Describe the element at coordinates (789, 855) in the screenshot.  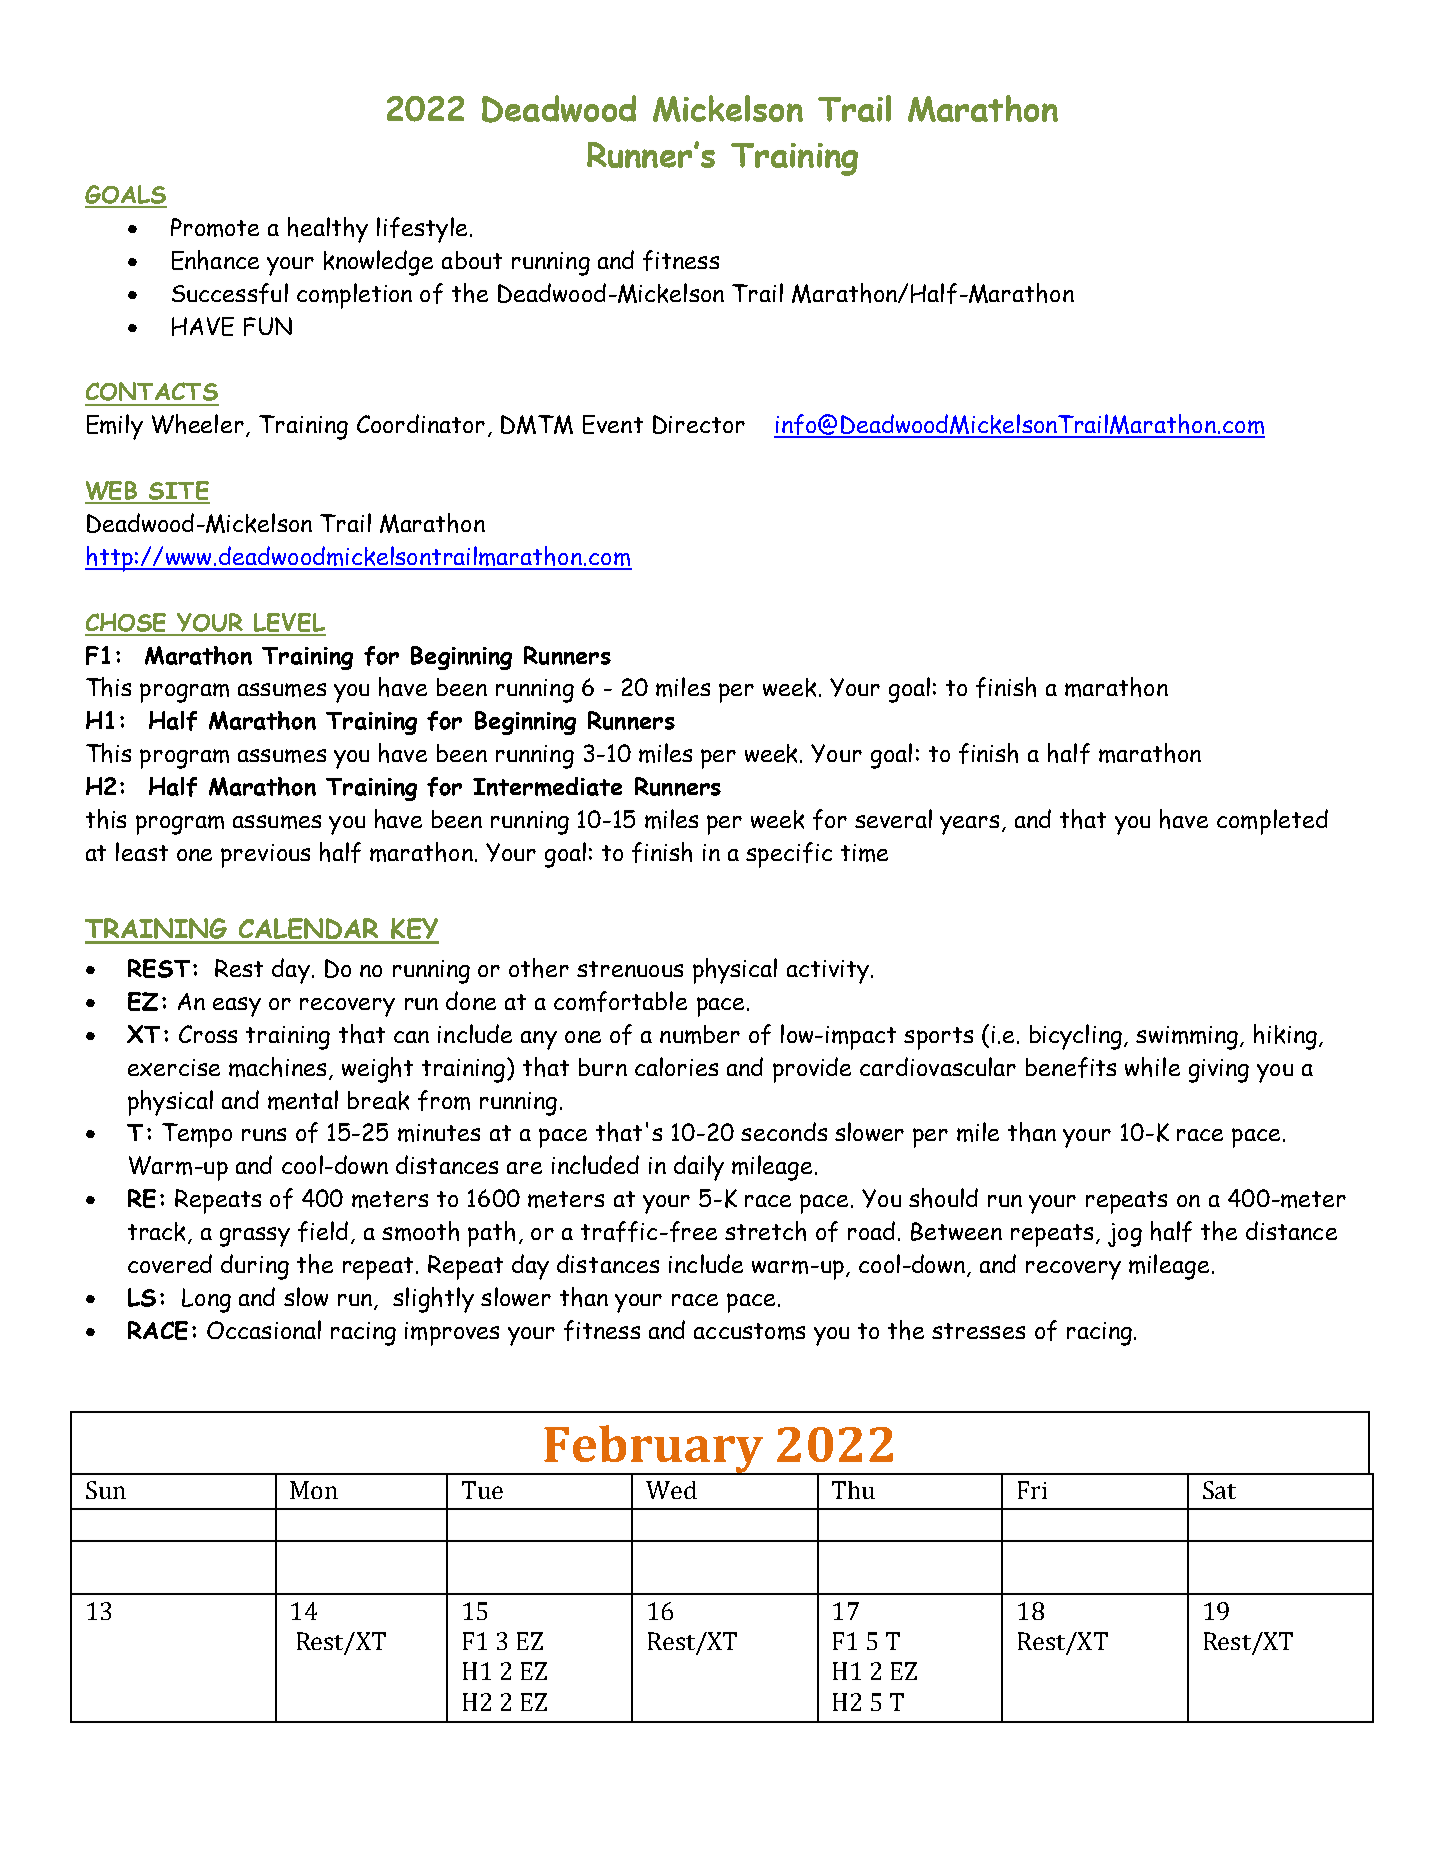
I see `specific` at that location.
